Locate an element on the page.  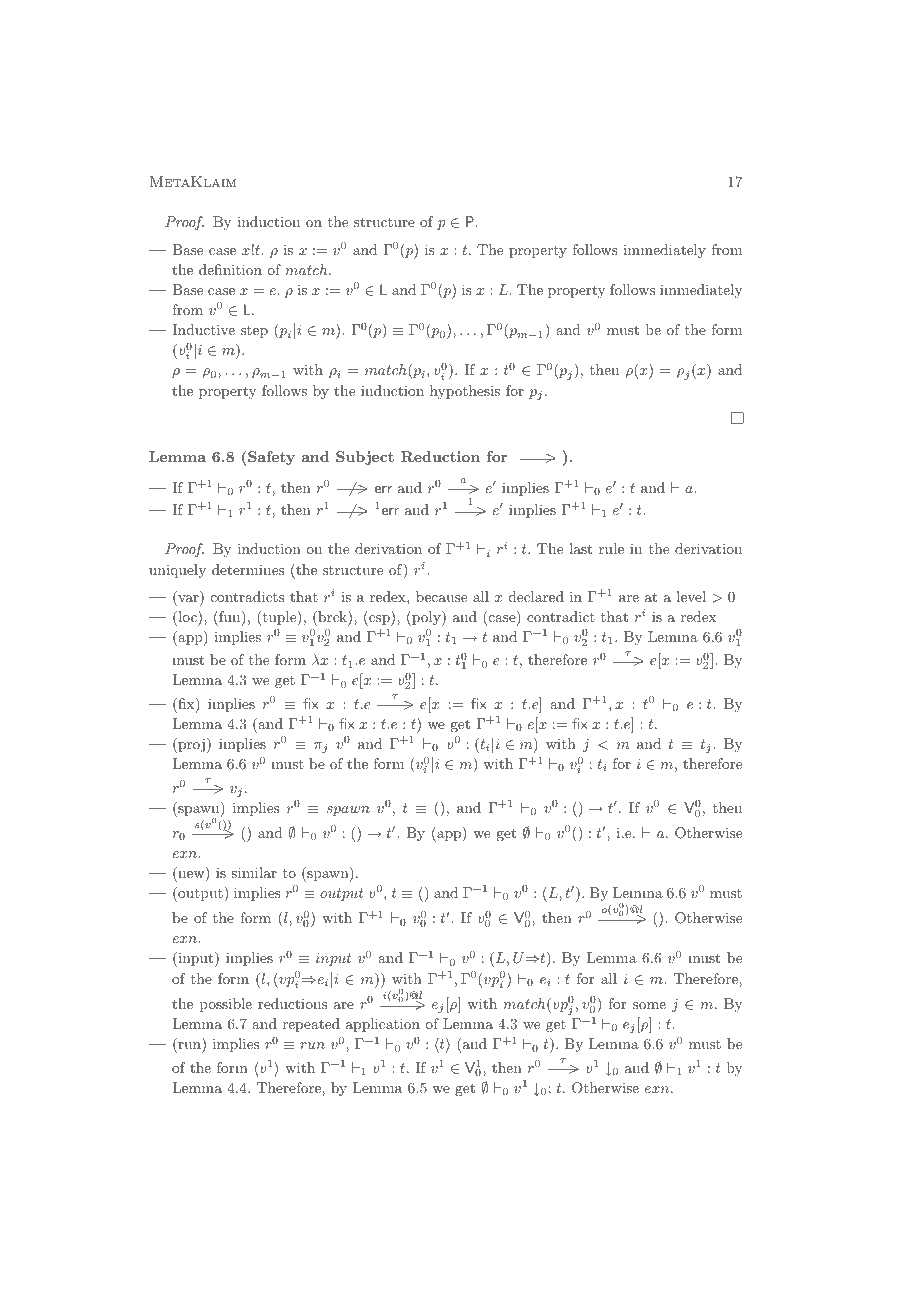
similar is located at coordinates (254, 872).
